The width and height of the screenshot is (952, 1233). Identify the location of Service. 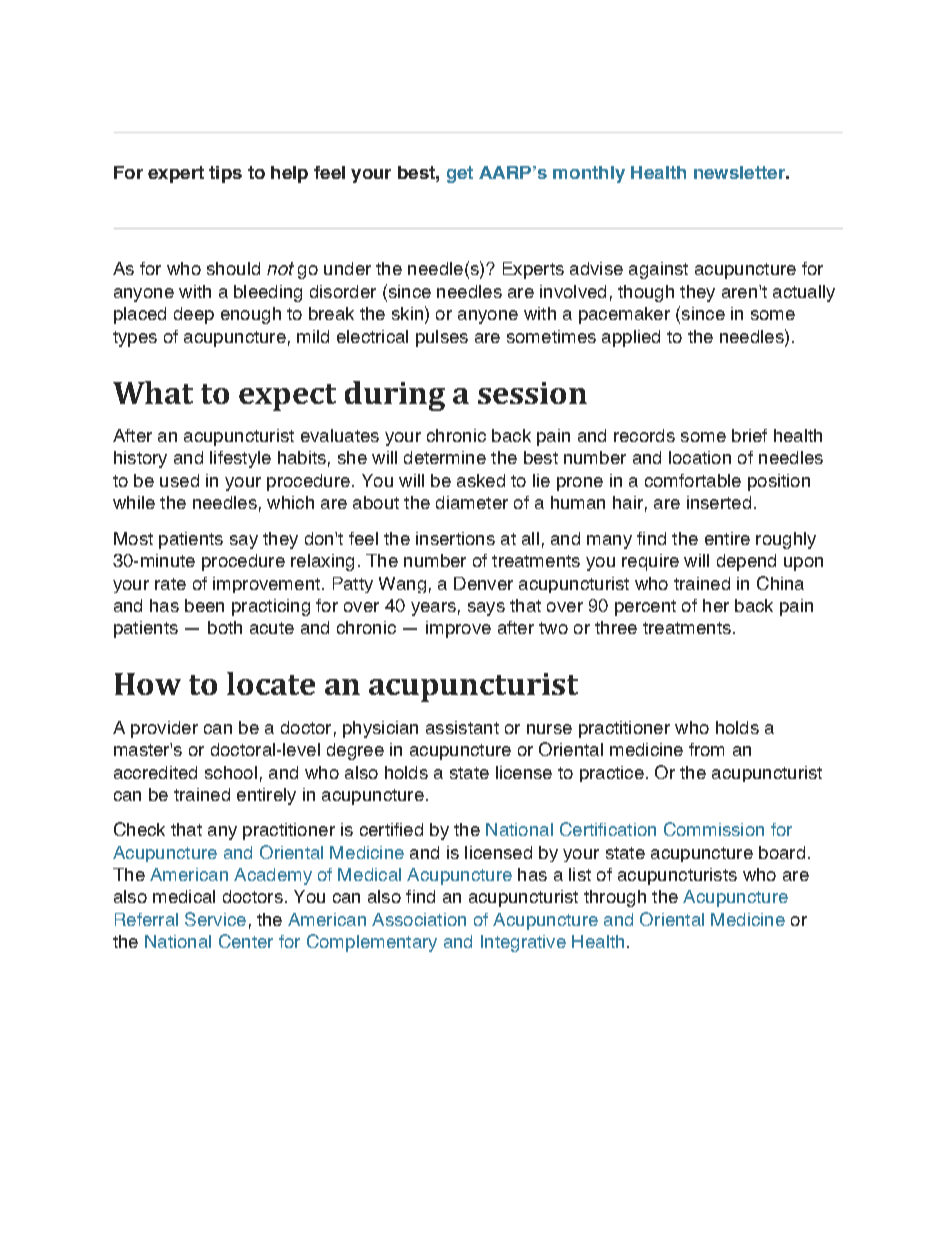
(215, 919).
